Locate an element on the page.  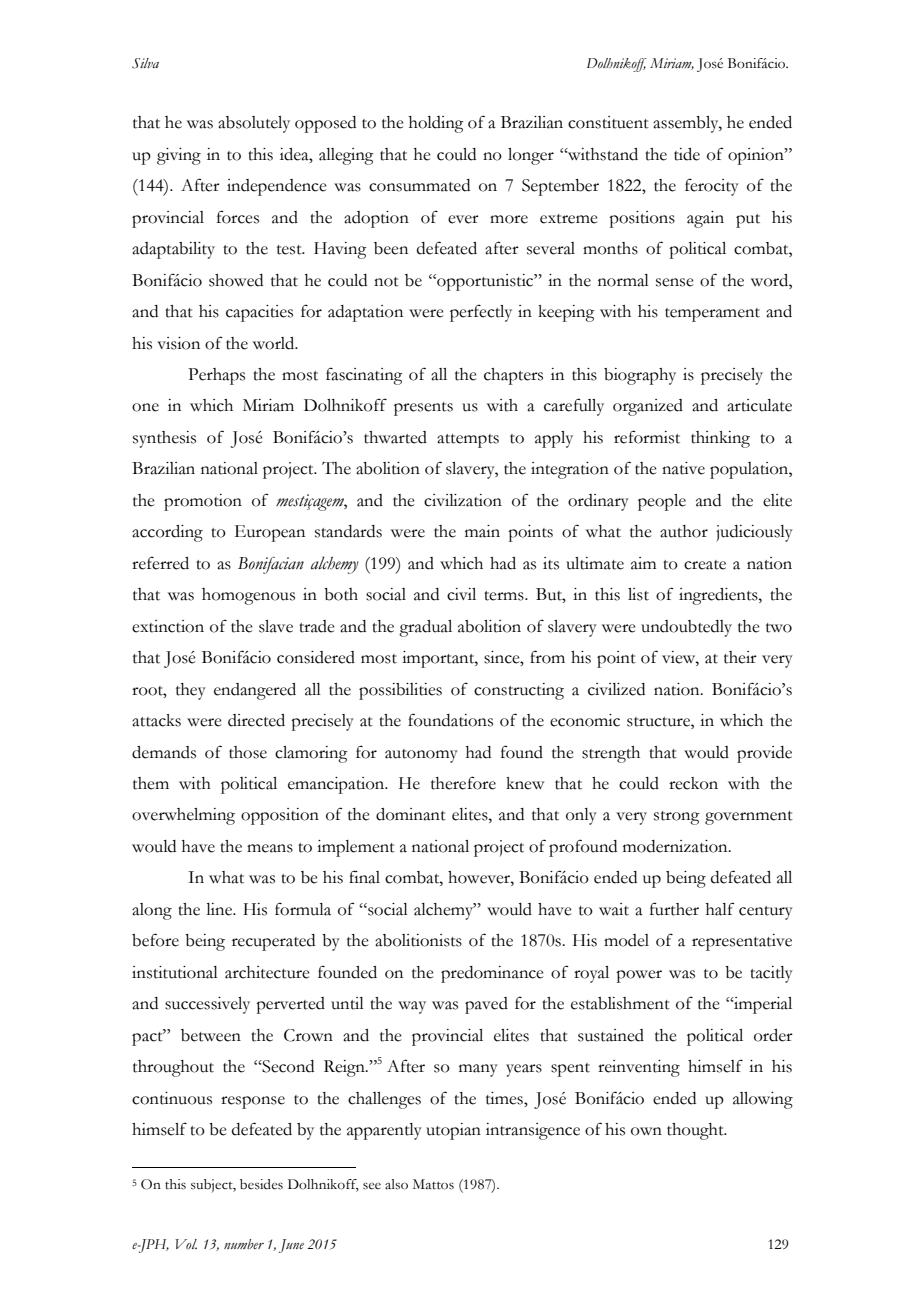
native is located at coordinates (683, 468).
